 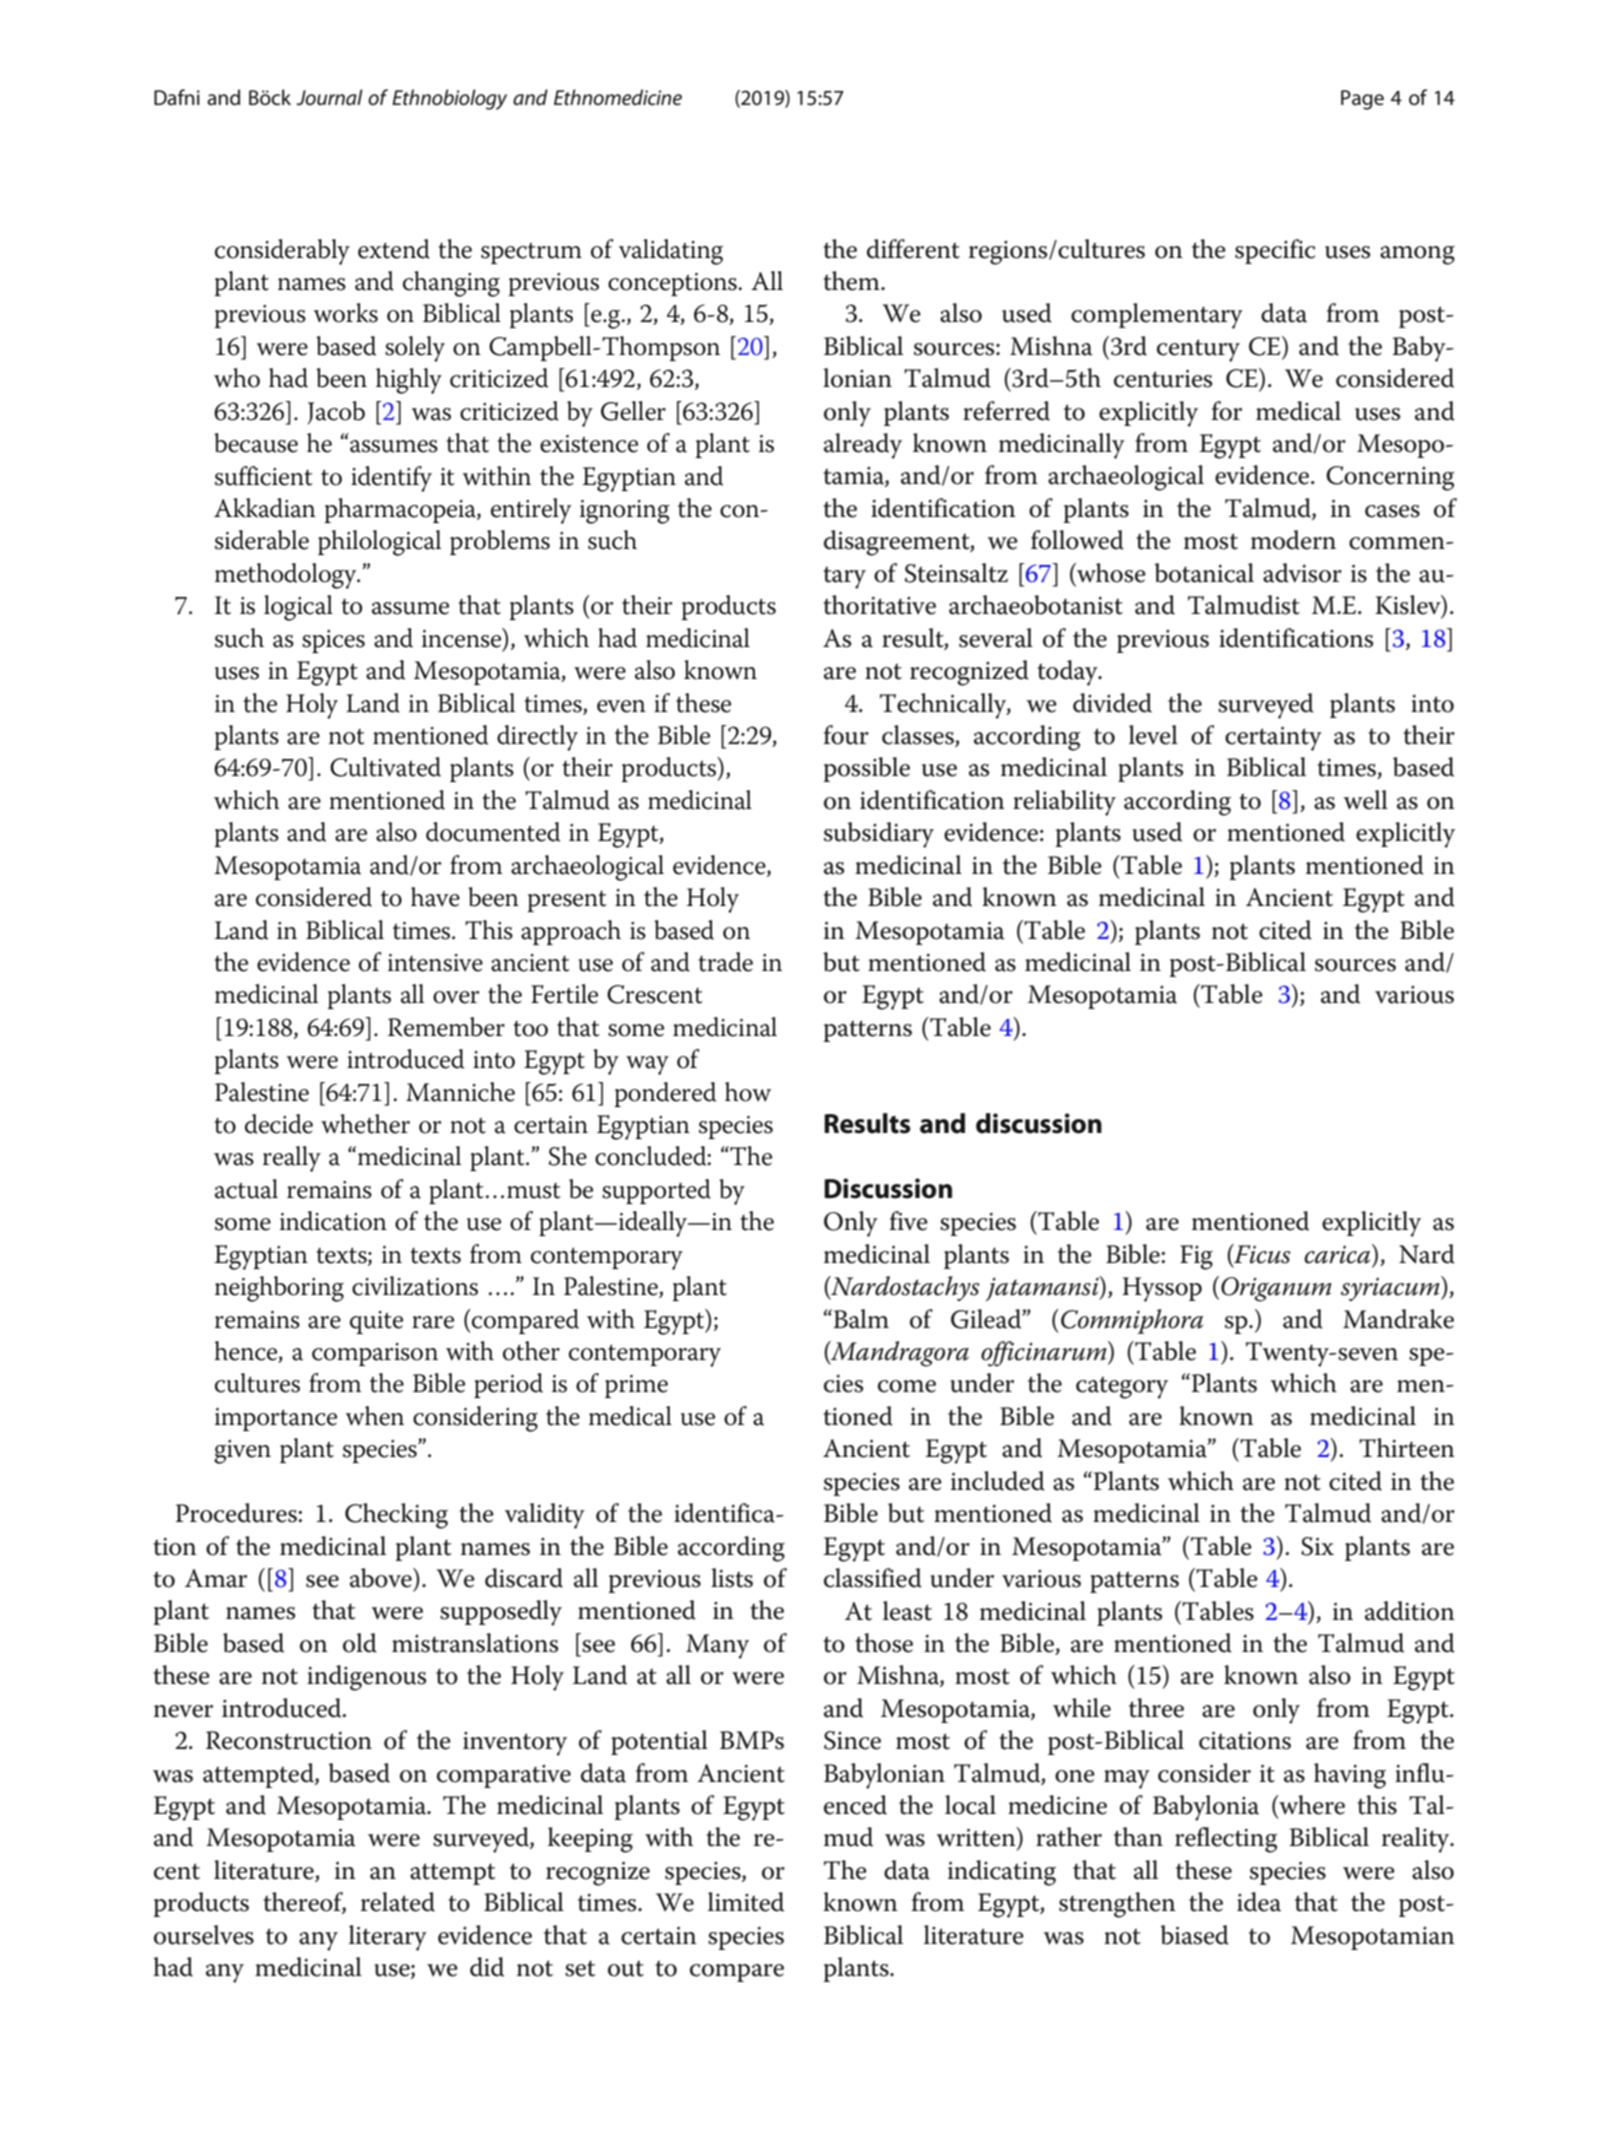 What do you see at coordinates (846, 735) in the screenshot?
I see `four` at bounding box center [846, 735].
